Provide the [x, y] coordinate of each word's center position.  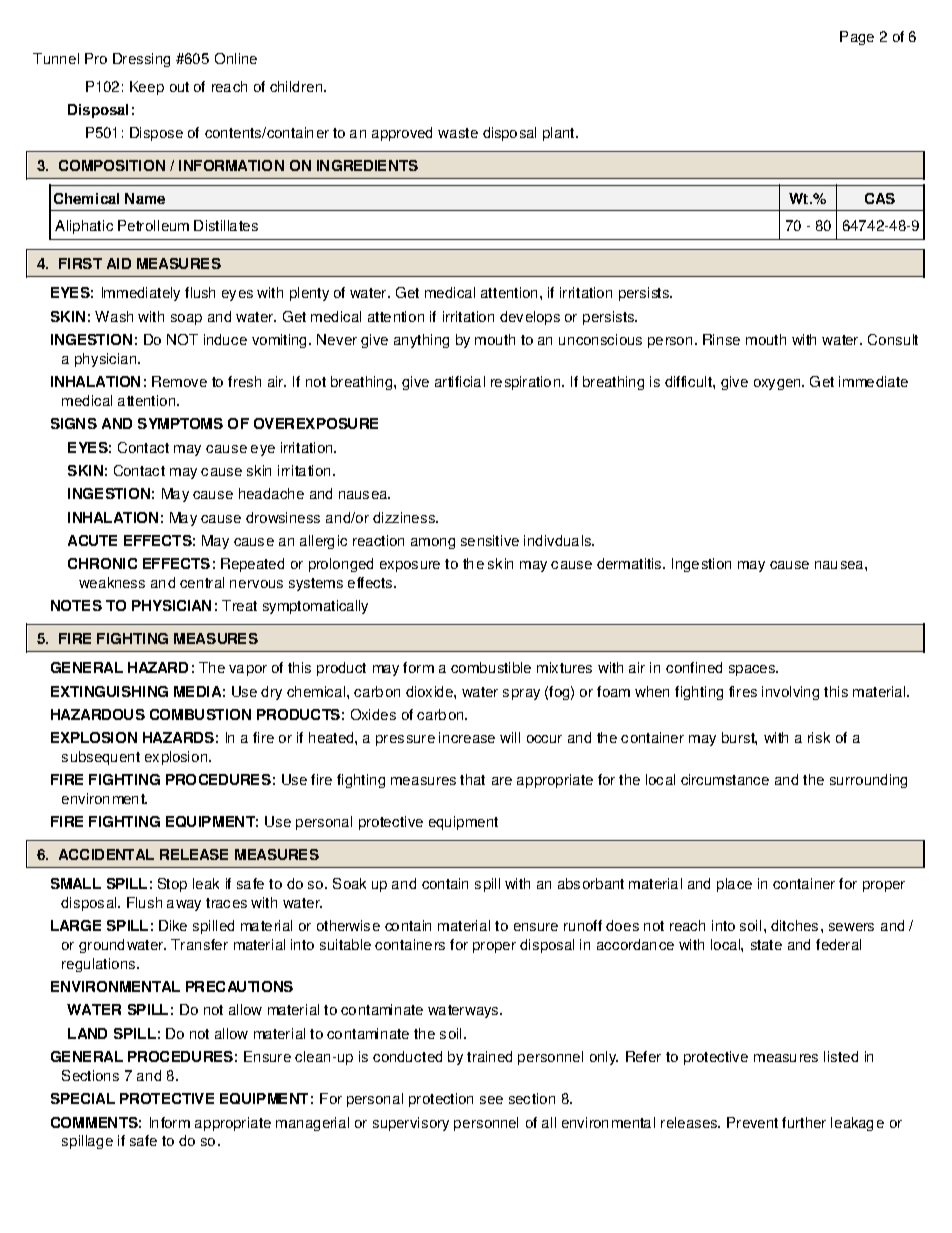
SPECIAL [83, 1098]
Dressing [141, 60]
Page [857, 38]
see [491, 1100]
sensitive [490, 540]
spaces [753, 670]
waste [458, 133]
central [202, 582]
